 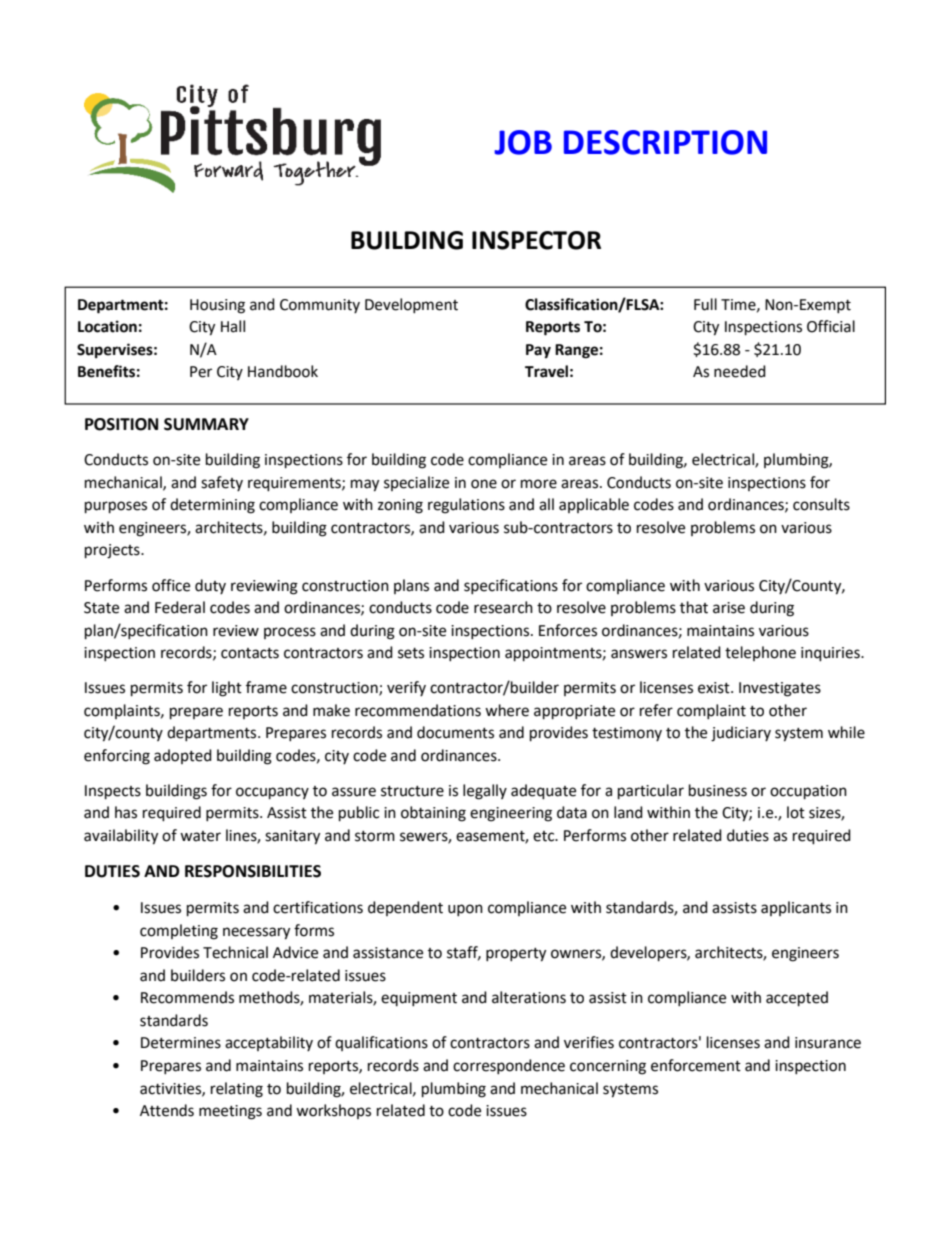 What do you see at coordinates (237, 1090) in the image?
I see `relating` at bounding box center [237, 1090].
